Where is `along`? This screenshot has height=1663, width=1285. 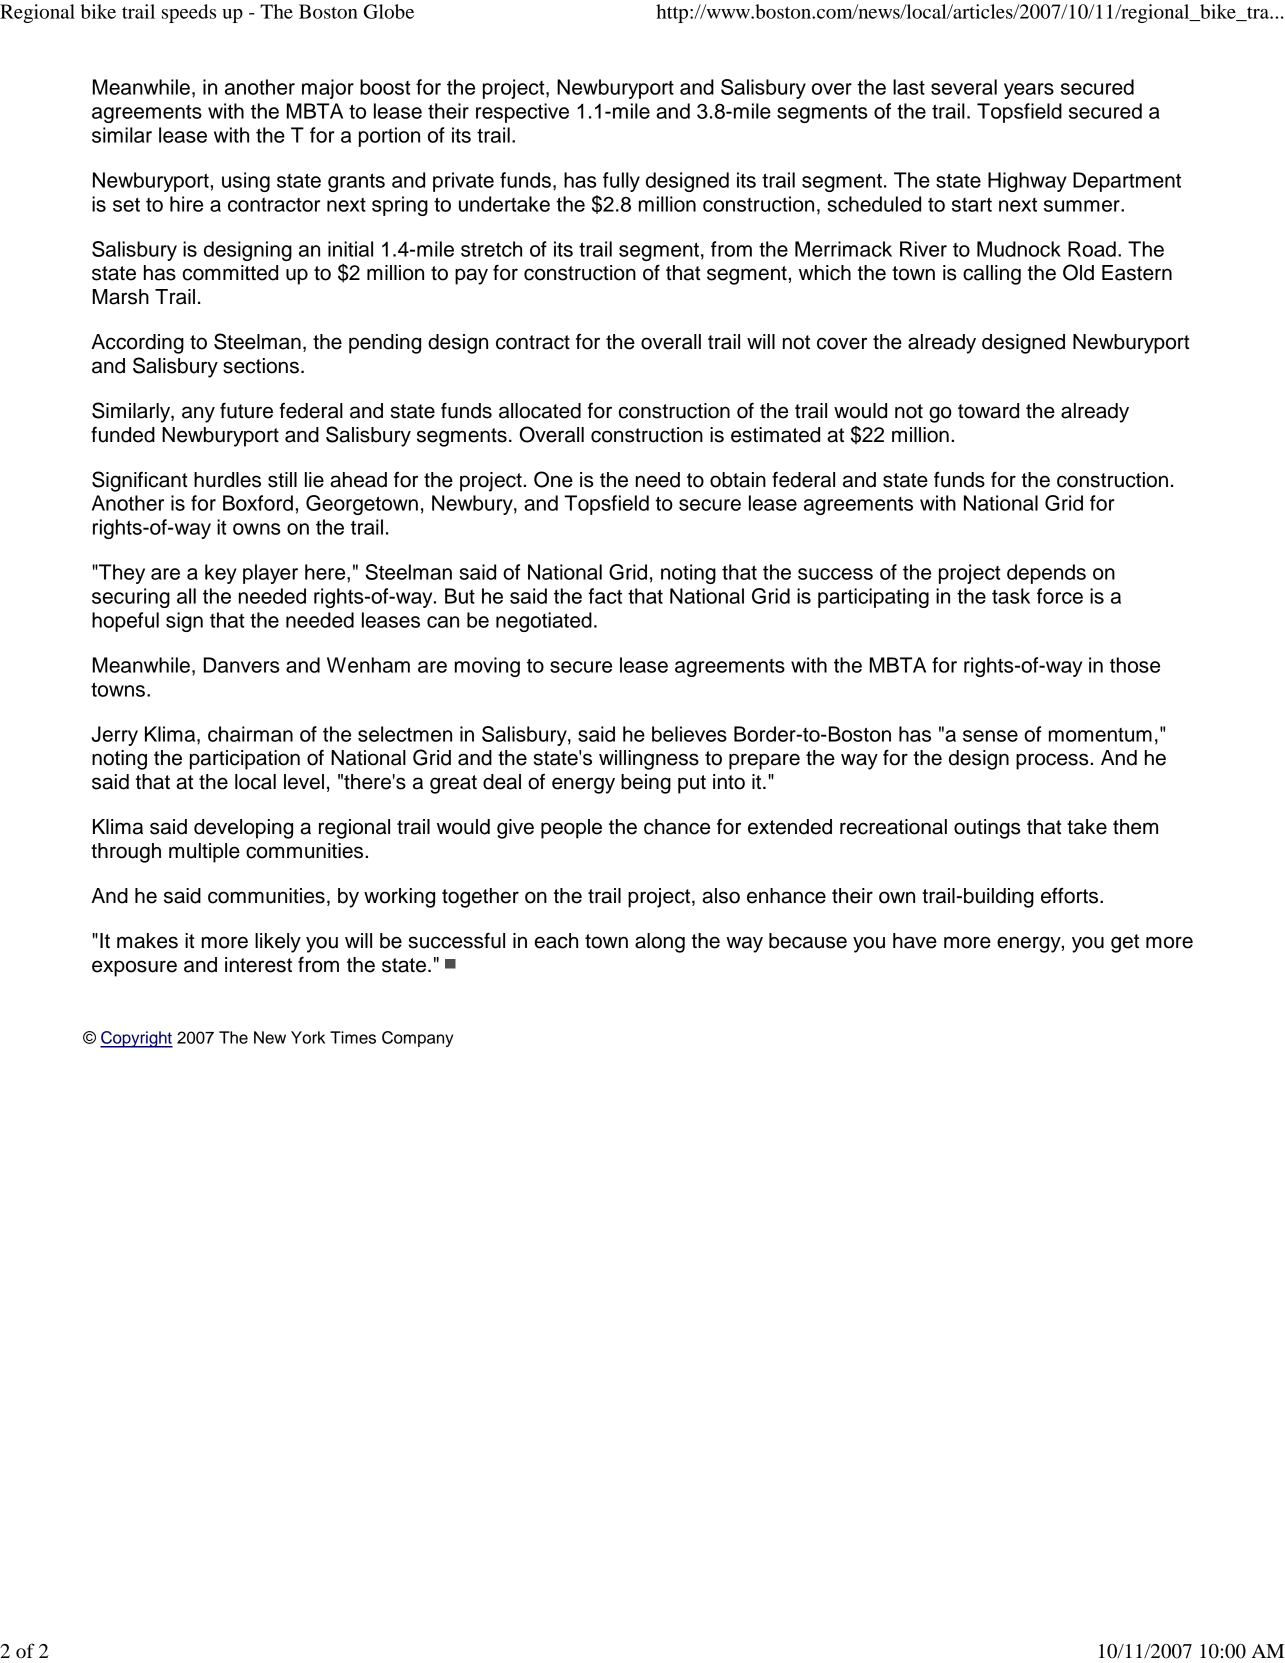 along is located at coordinates (660, 943).
